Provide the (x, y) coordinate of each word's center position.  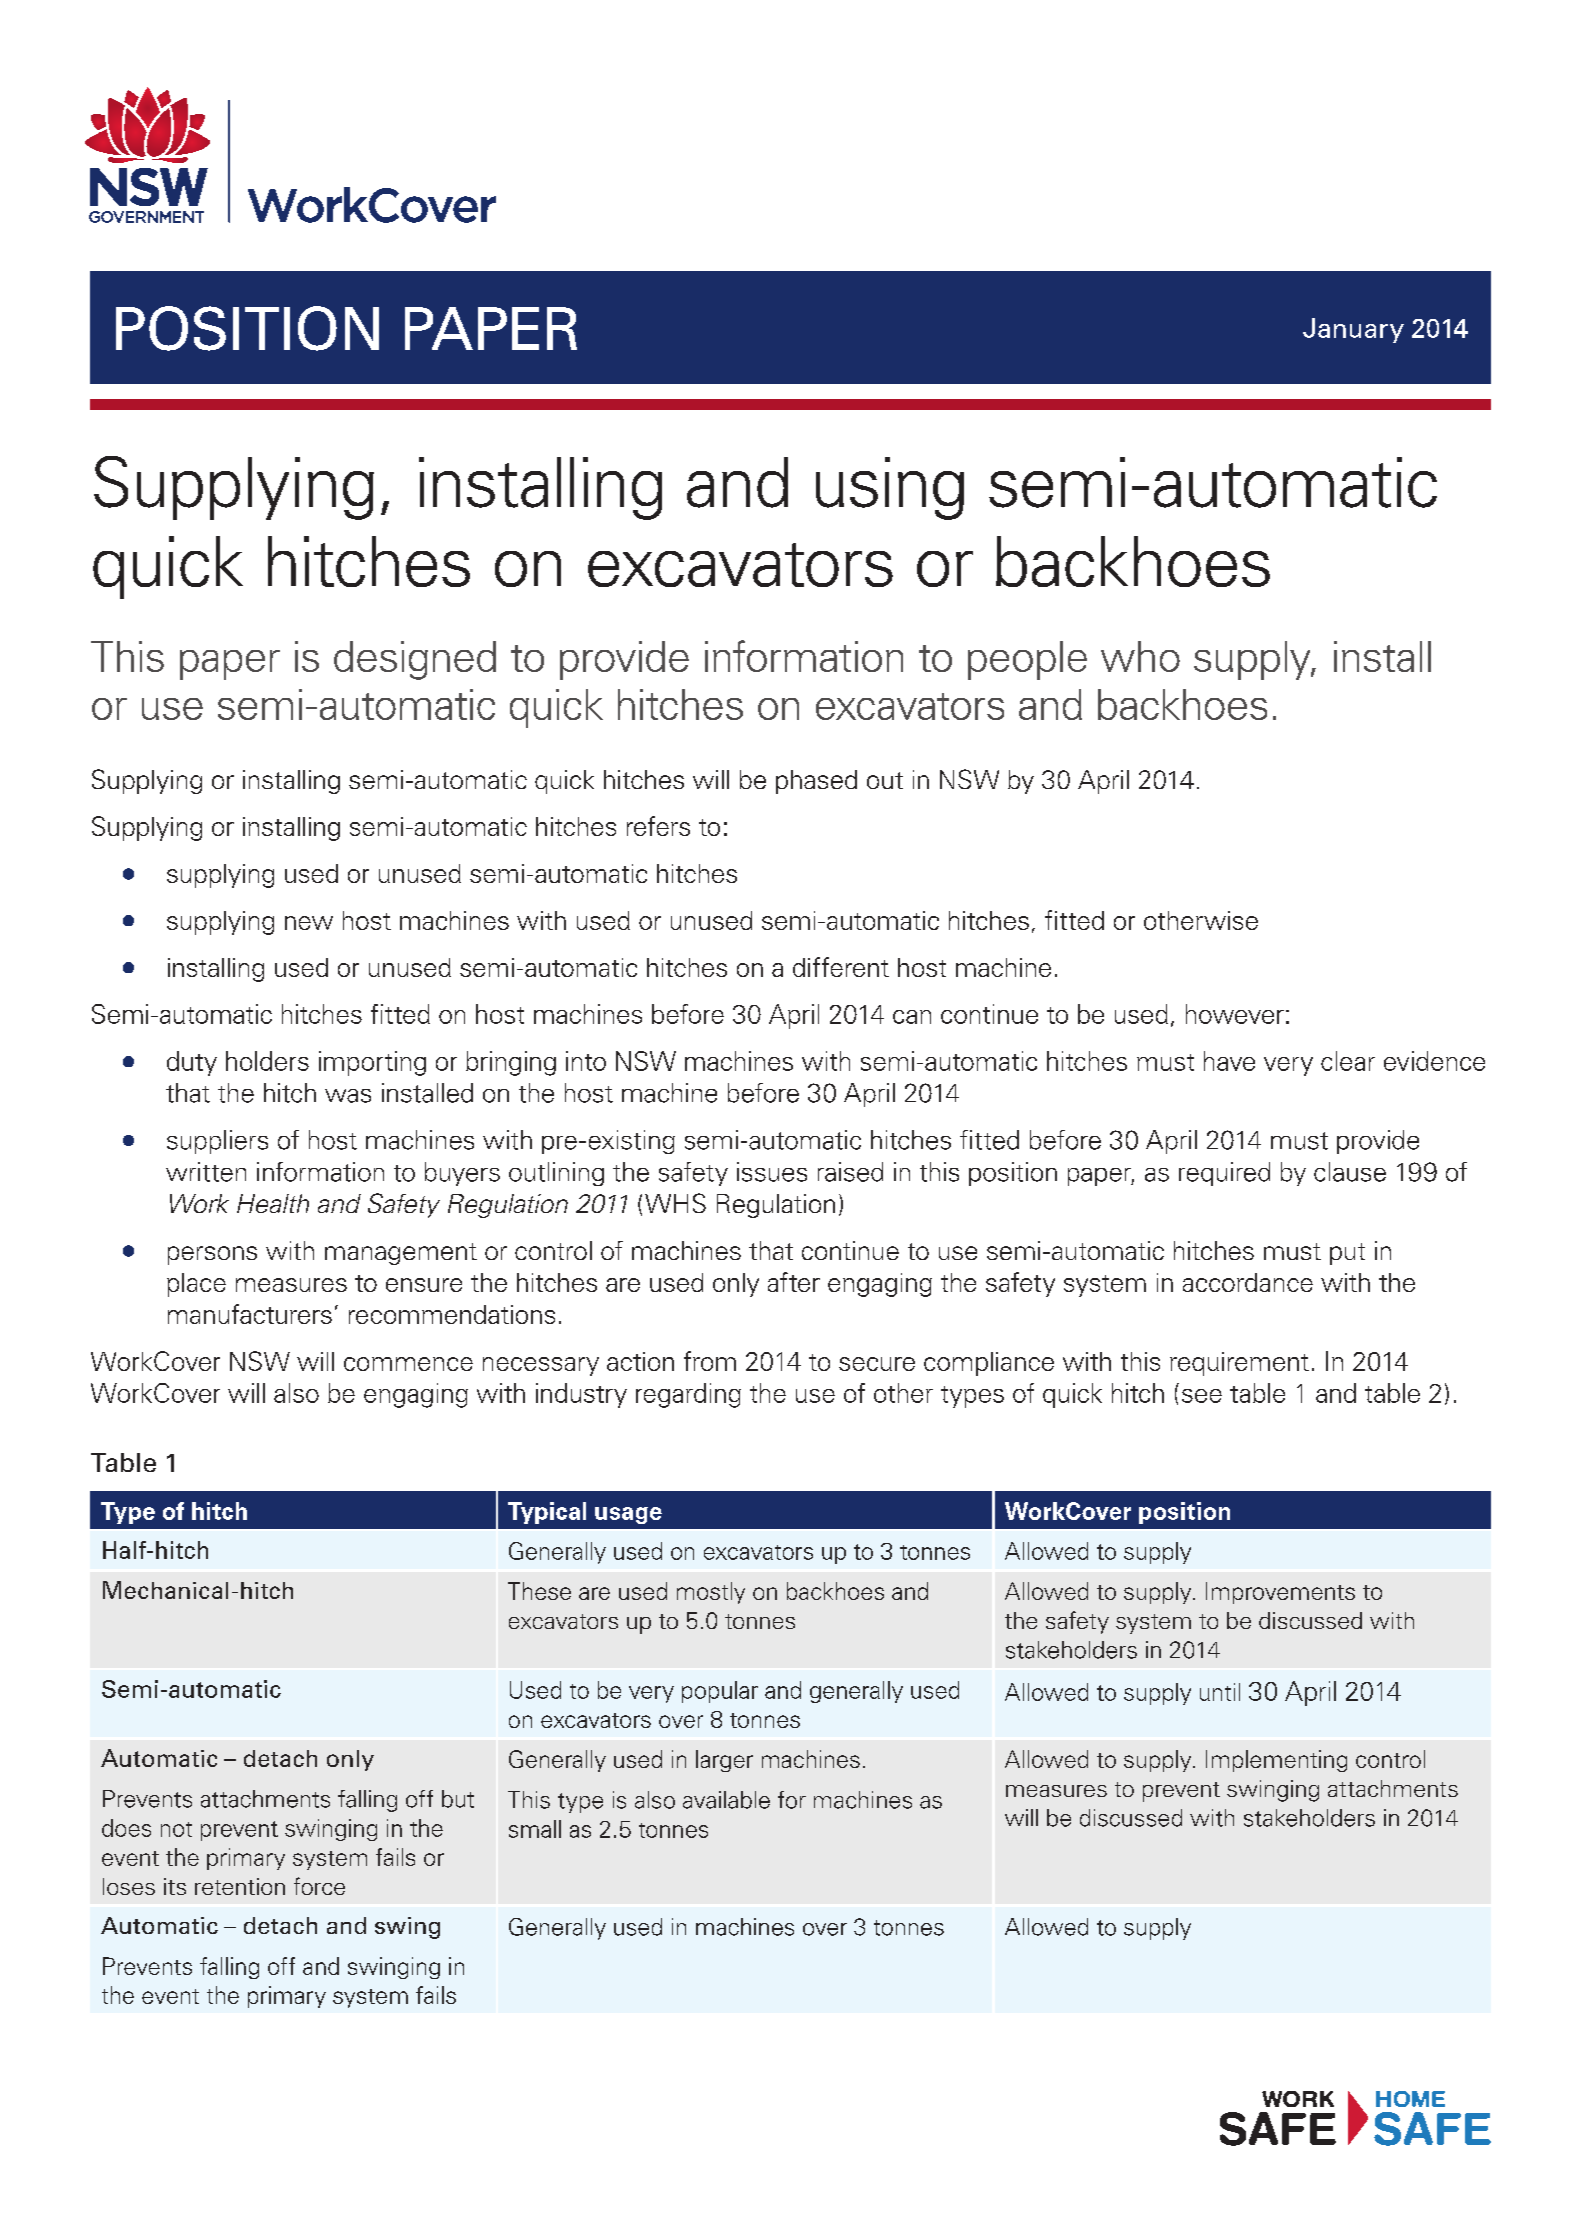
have (1229, 1061)
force (319, 1886)
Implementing (1276, 1761)
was (348, 1096)
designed (415, 660)
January (1353, 330)
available (726, 1800)
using (890, 488)
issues (772, 1172)
